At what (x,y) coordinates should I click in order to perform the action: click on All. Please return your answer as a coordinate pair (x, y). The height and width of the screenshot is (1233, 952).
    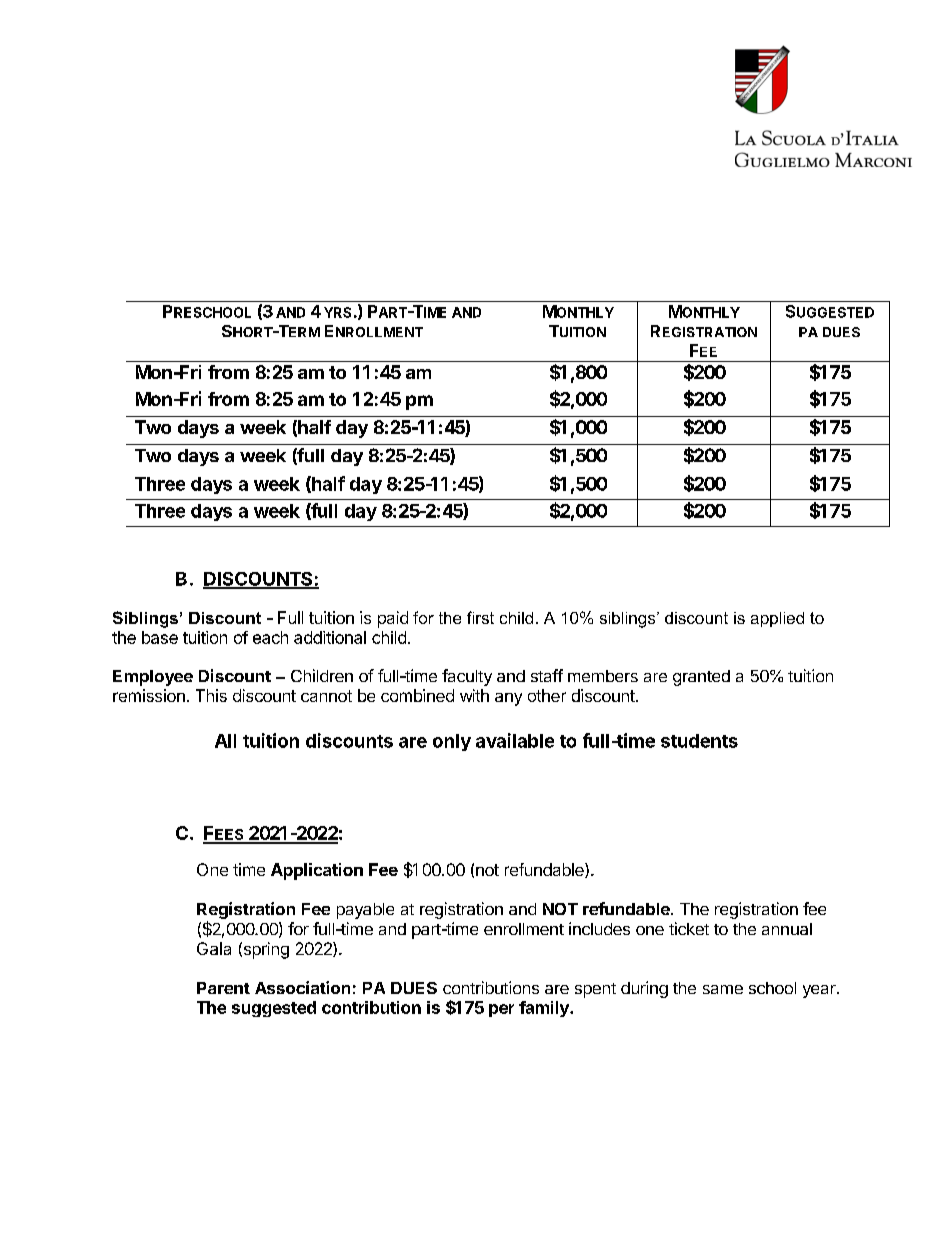
    Looking at the image, I should click on (225, 741).
